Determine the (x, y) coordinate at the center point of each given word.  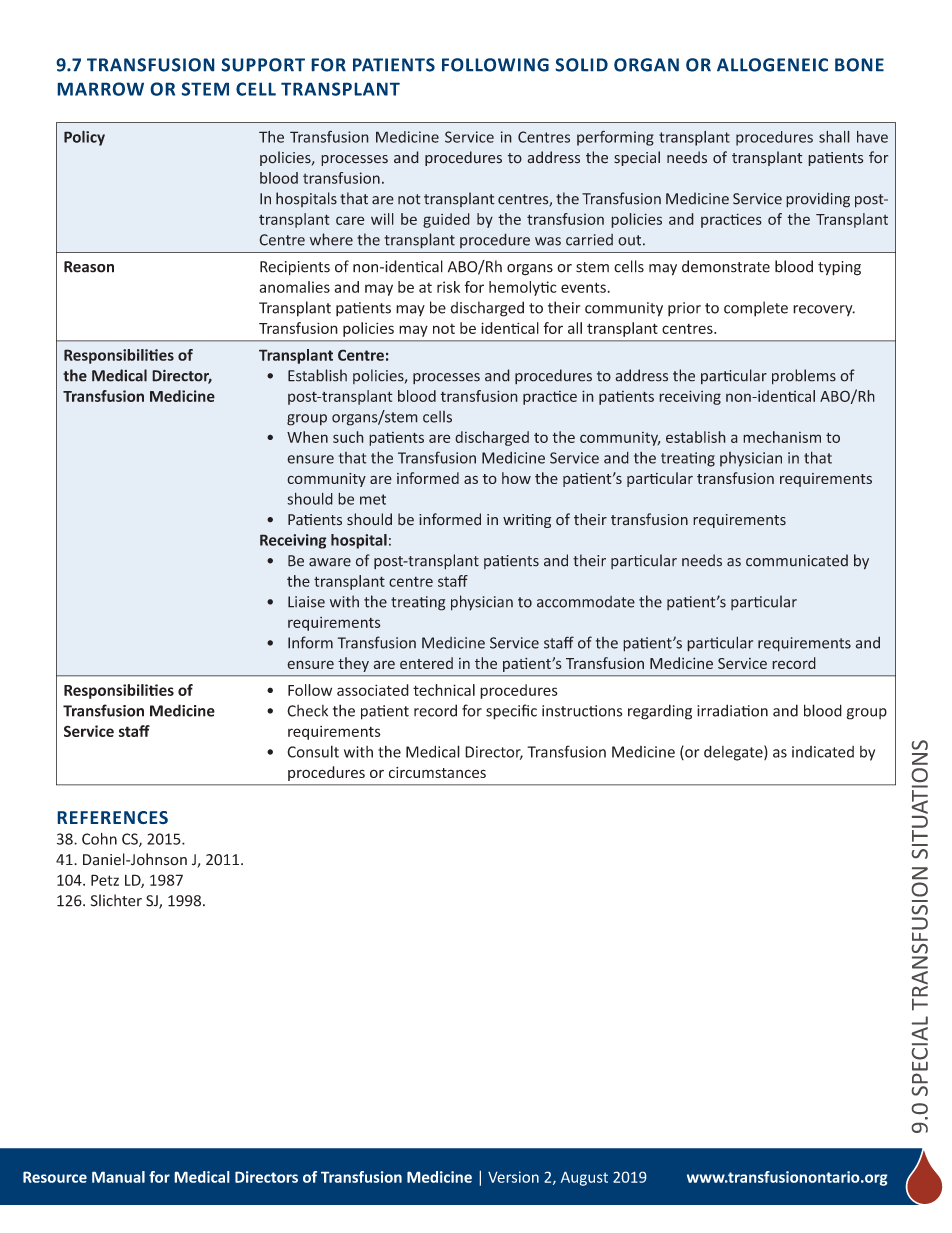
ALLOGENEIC (772, 65)
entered (426, 663)
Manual (118, 1177)
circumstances (437, 772)
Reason (89, 267)
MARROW (100, 89)
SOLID (581, 65)
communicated (797, 560)
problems (804, 377)
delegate (734, 753)
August (584, 1178)
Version (513, 1177)
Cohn (99, 839)
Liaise (306, 602)
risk (448, 287)
